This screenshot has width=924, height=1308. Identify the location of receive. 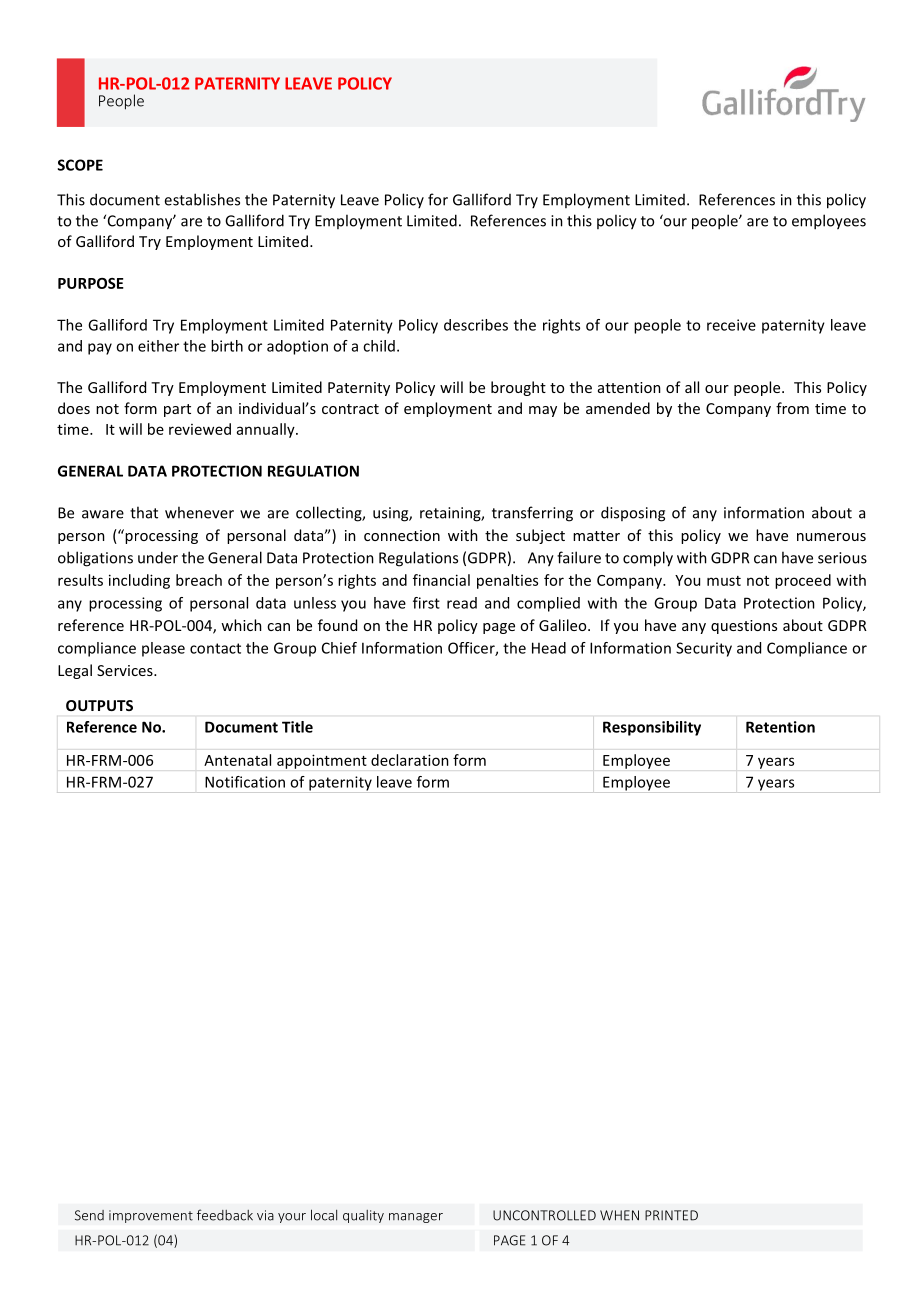
(731, 325).
